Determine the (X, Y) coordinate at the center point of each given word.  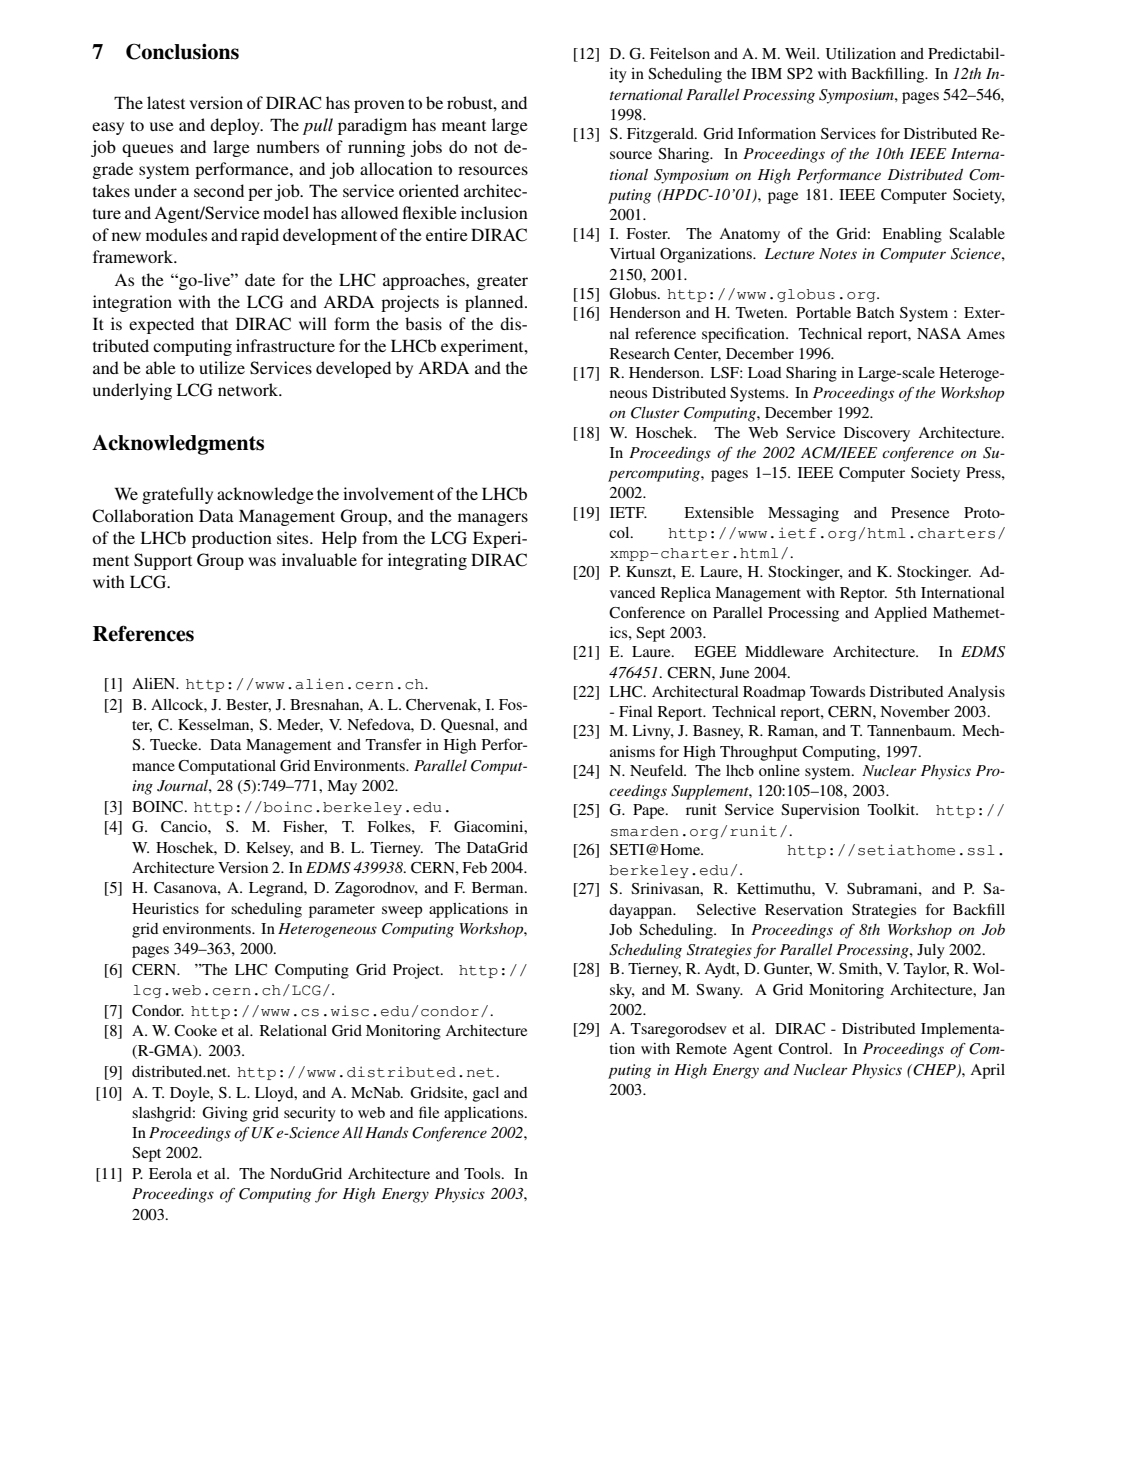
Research (640, 353)
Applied (900, 614)
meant (464, 126)
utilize (222, 367)
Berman (499, 887)
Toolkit (893, 809)
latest (166, 102)
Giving (225, 1114)
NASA (939, 333)
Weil (801, 53)
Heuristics (165, 908)
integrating (427, 561)
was (262, 561)
